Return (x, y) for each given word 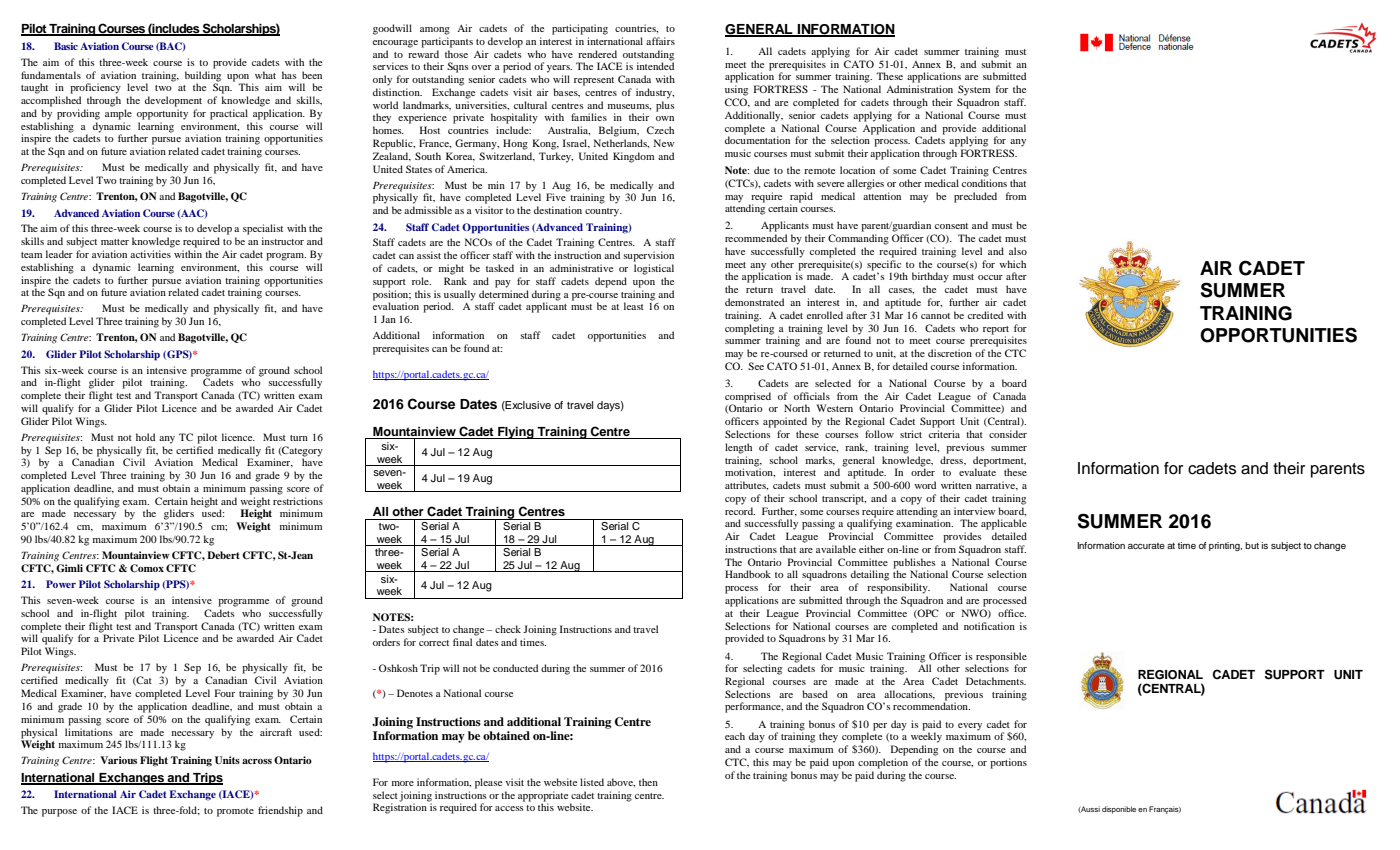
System (974, 90)
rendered (597, 54)
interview (975, 511)
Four (225, 693)
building (203, 77)
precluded (975, 197)
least (634, 306)
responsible (1001, 657)
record (740, 511)
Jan (388, 319)
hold (145, 437)
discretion (950, 353)
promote (235, 812)
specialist (263, 229)
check (508, 629)
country (603, 212)
